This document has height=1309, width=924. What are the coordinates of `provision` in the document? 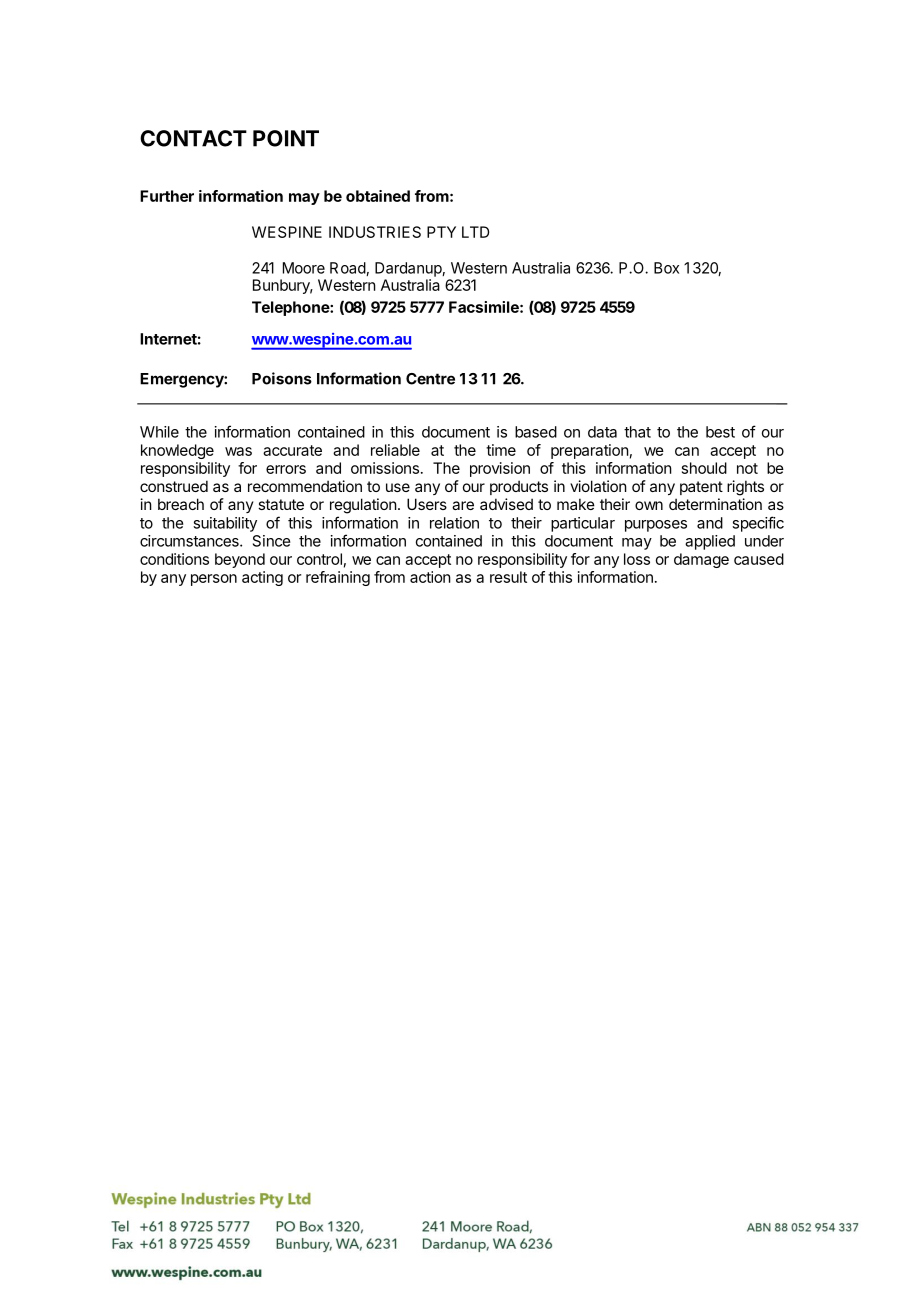 It's located at (500, 469).
